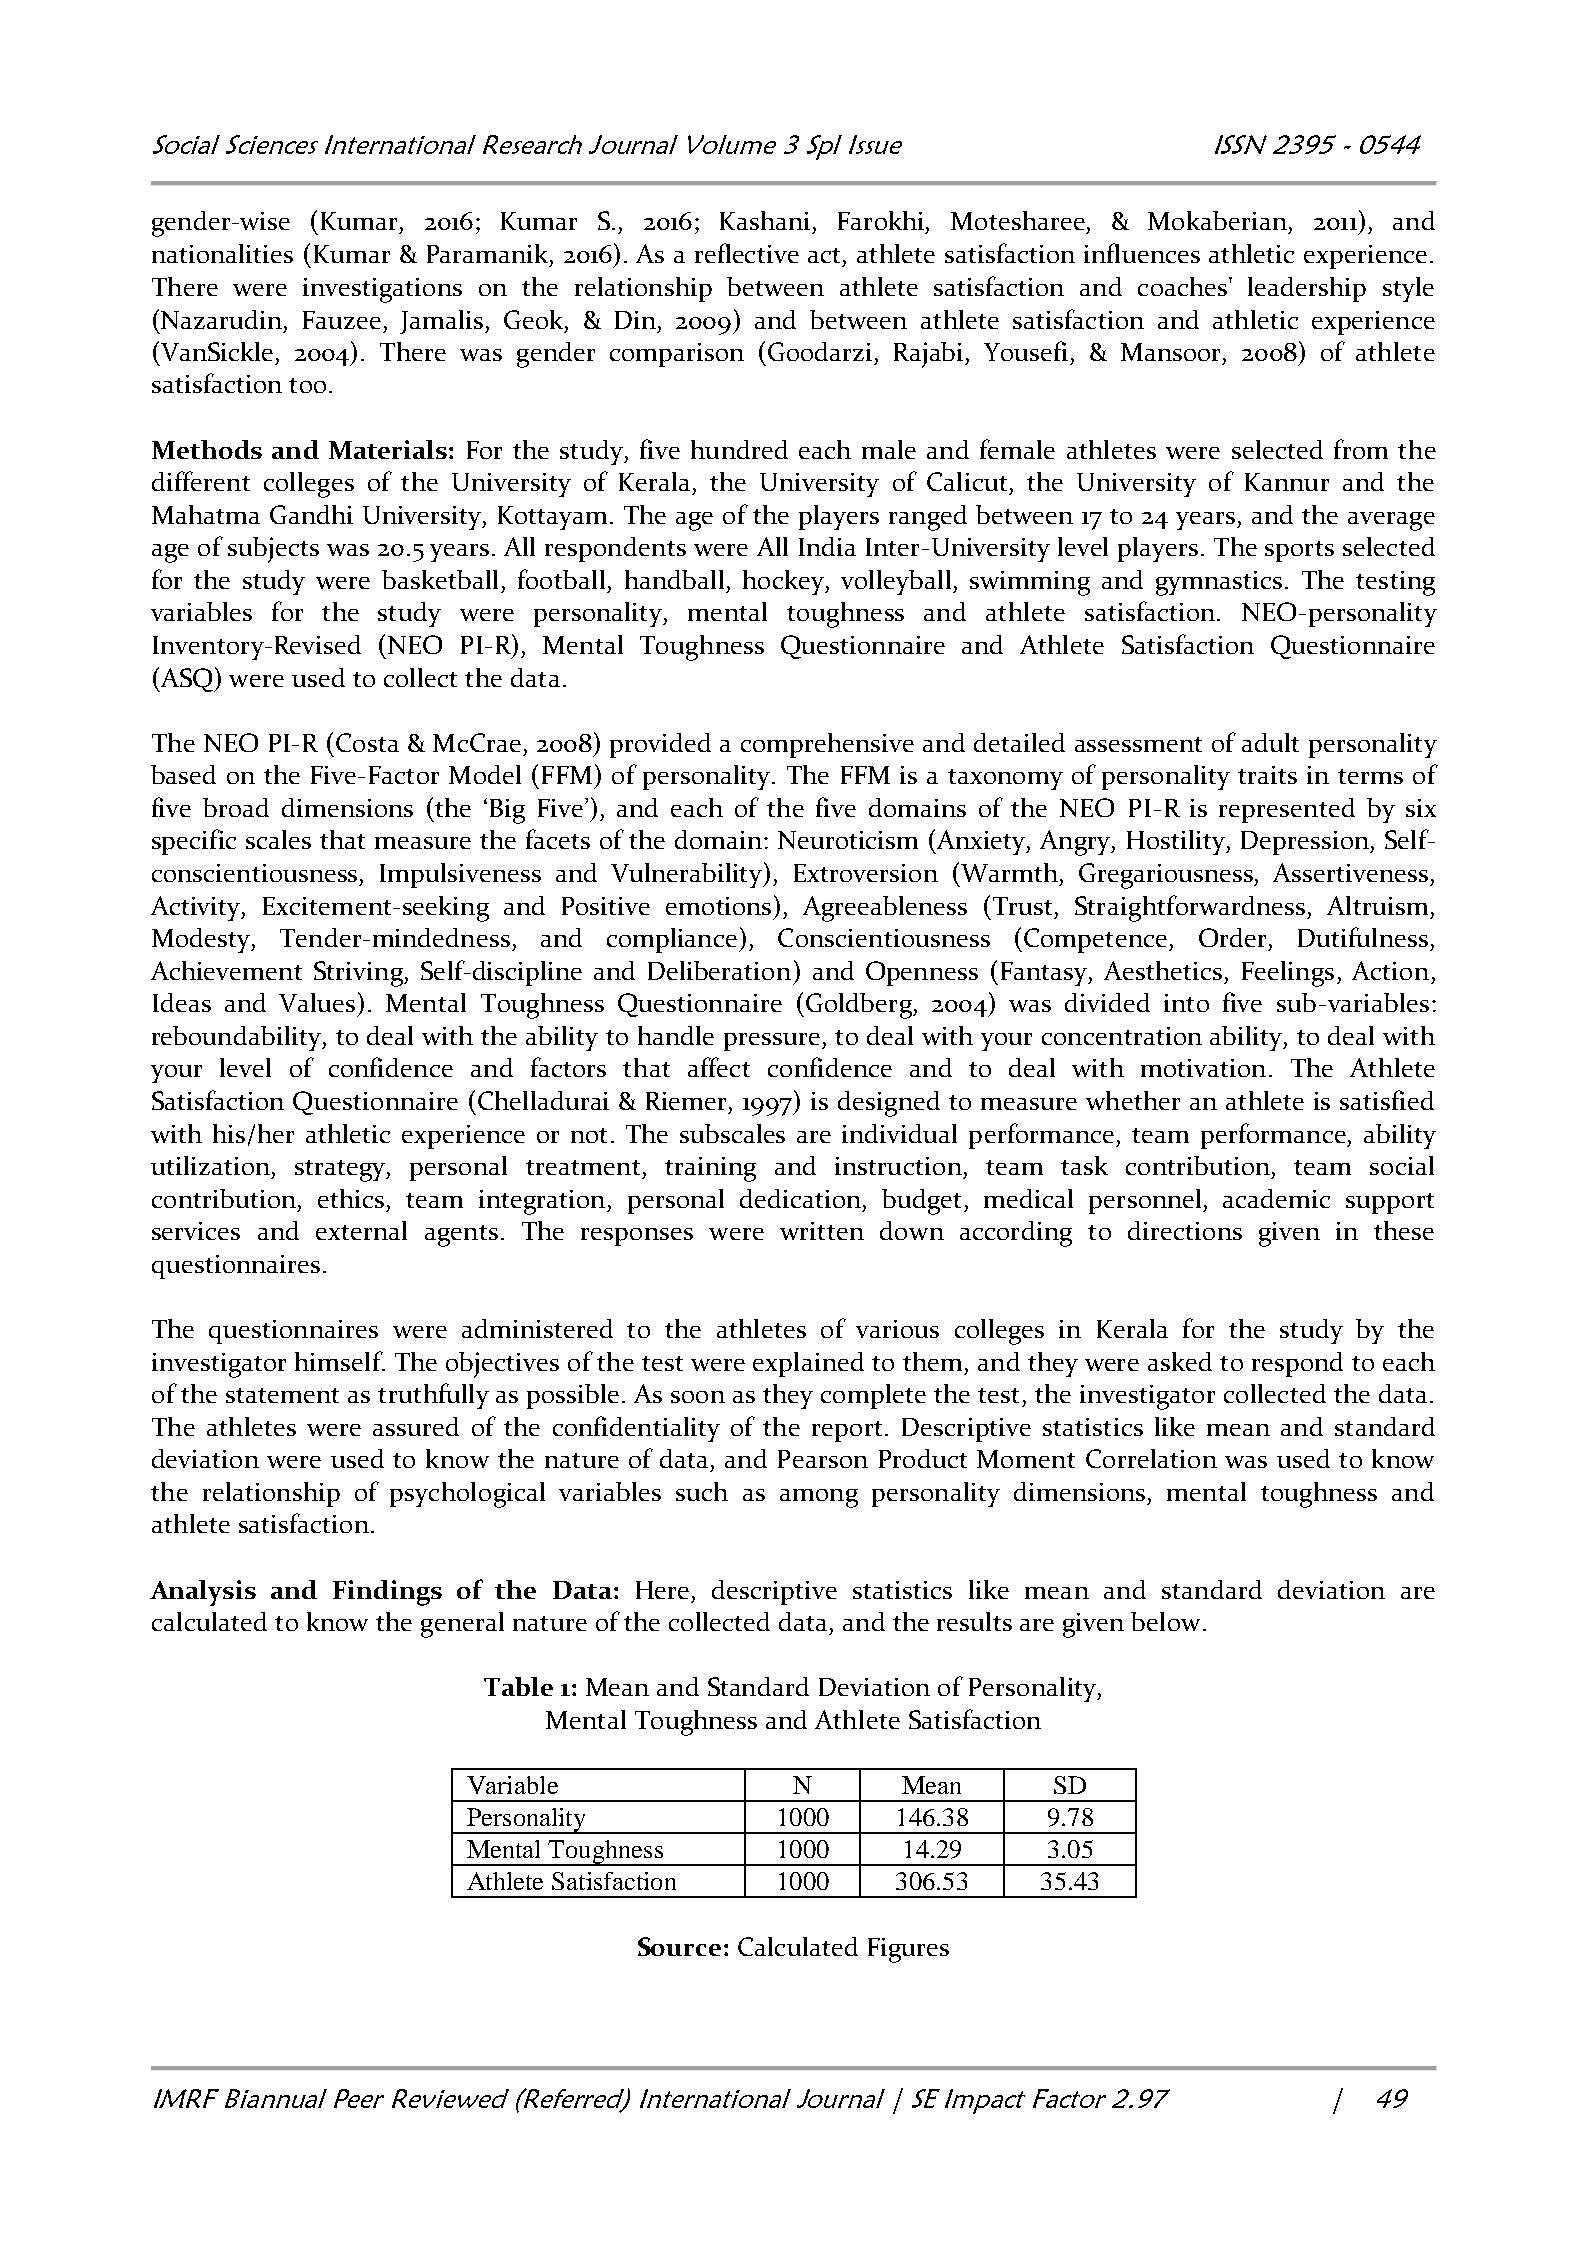  Describe the element at coordinates (382, 290) in the document. I see `investigations` at that location.
